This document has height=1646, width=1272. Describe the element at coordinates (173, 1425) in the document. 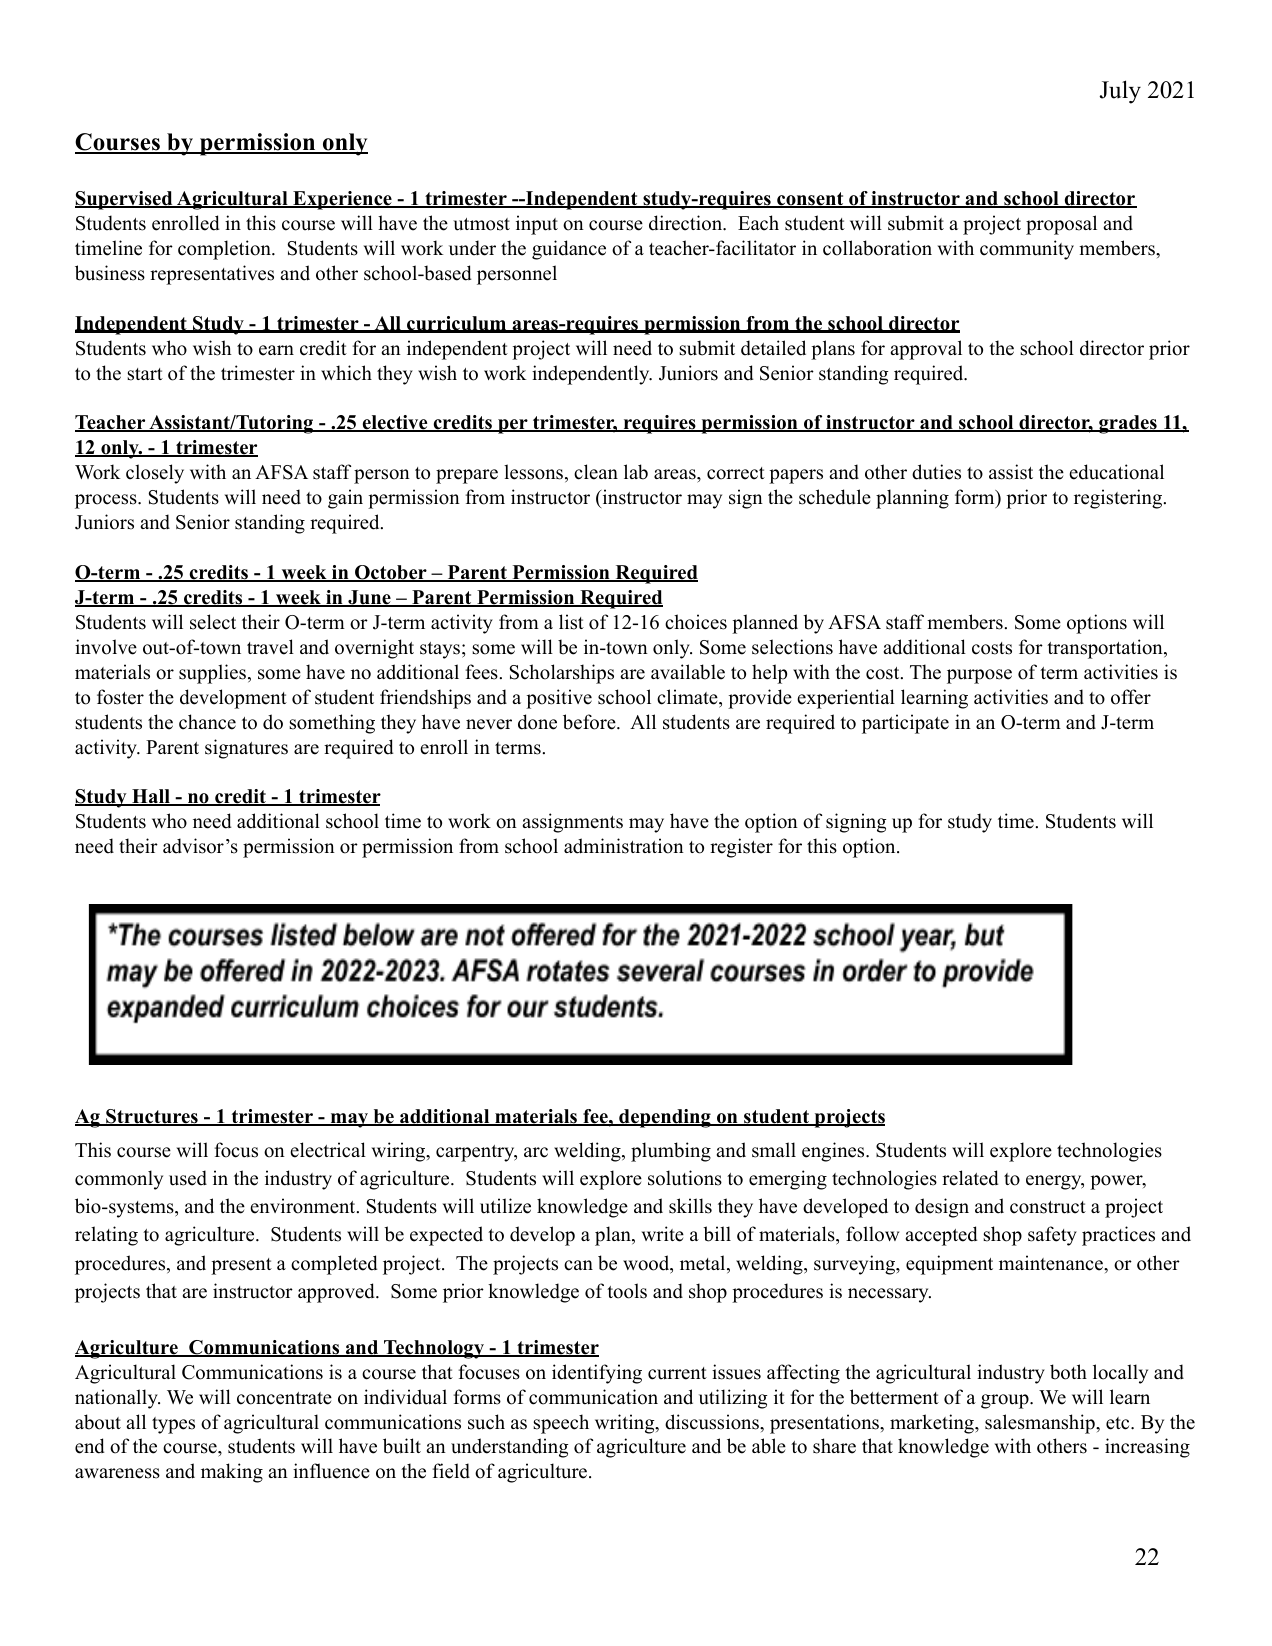

I see `types` at that location.
